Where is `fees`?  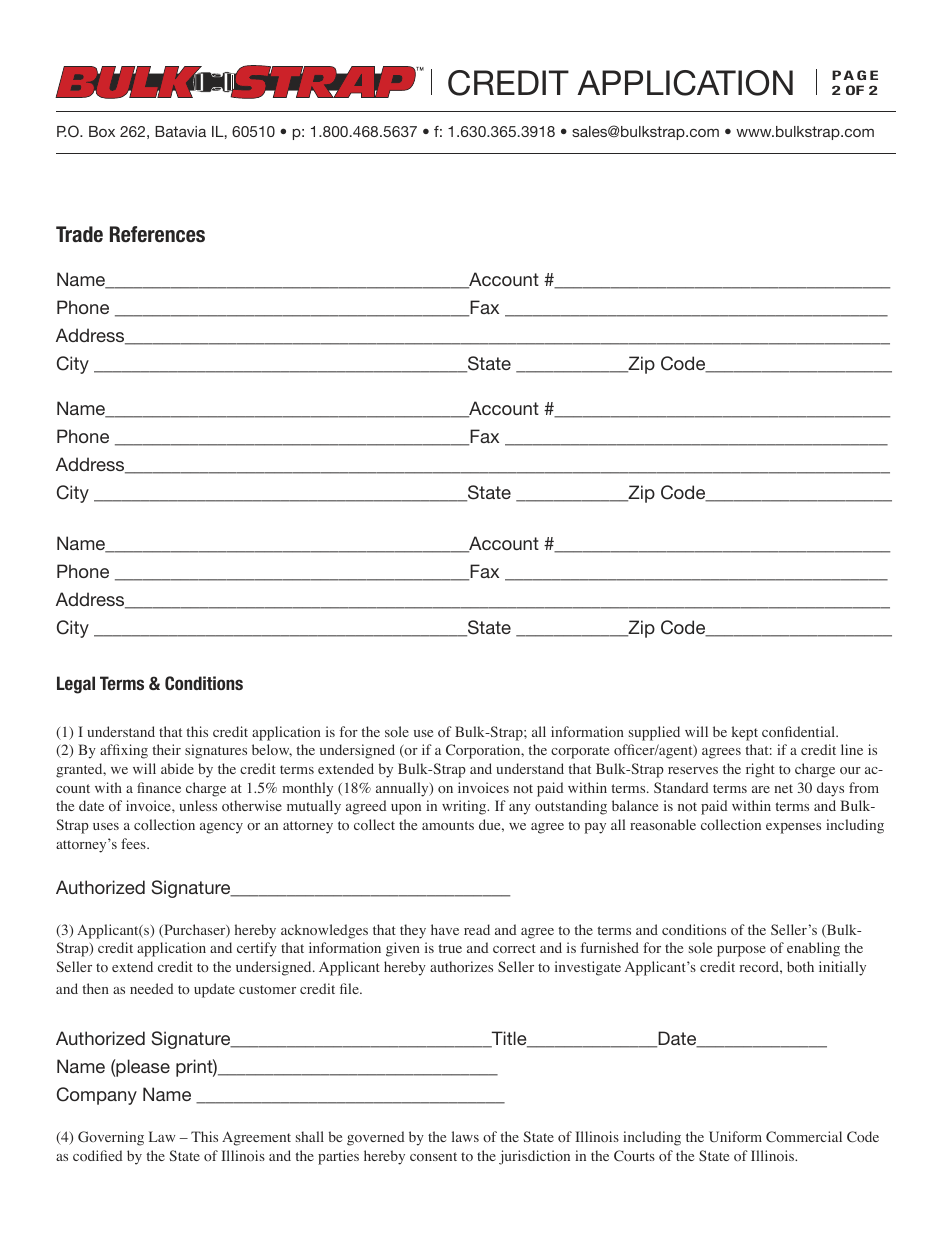 fees is located at coordinates (134, 843).
